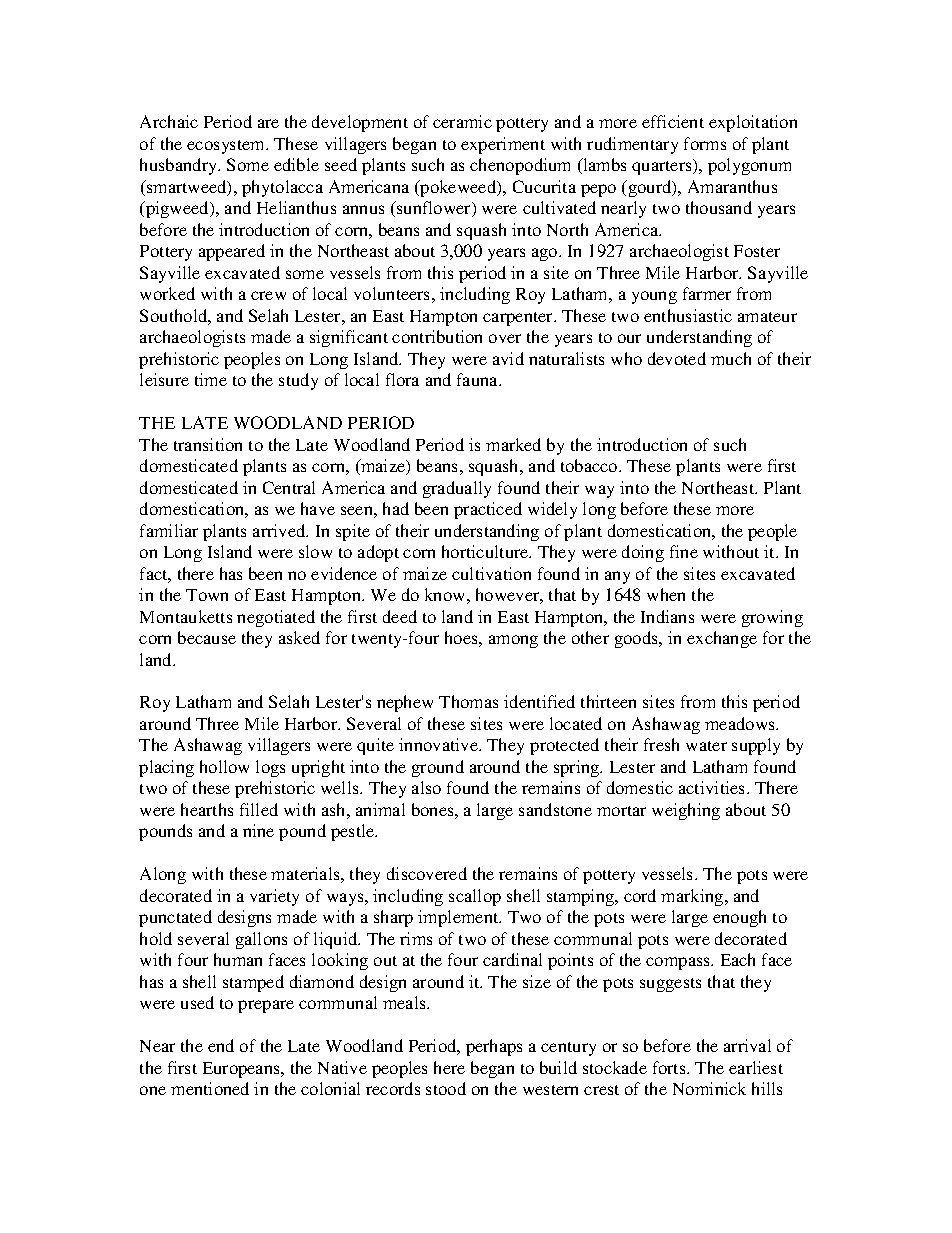 The image size is (952, 1233). I want to click on Europeans, so click(242, 1070).
